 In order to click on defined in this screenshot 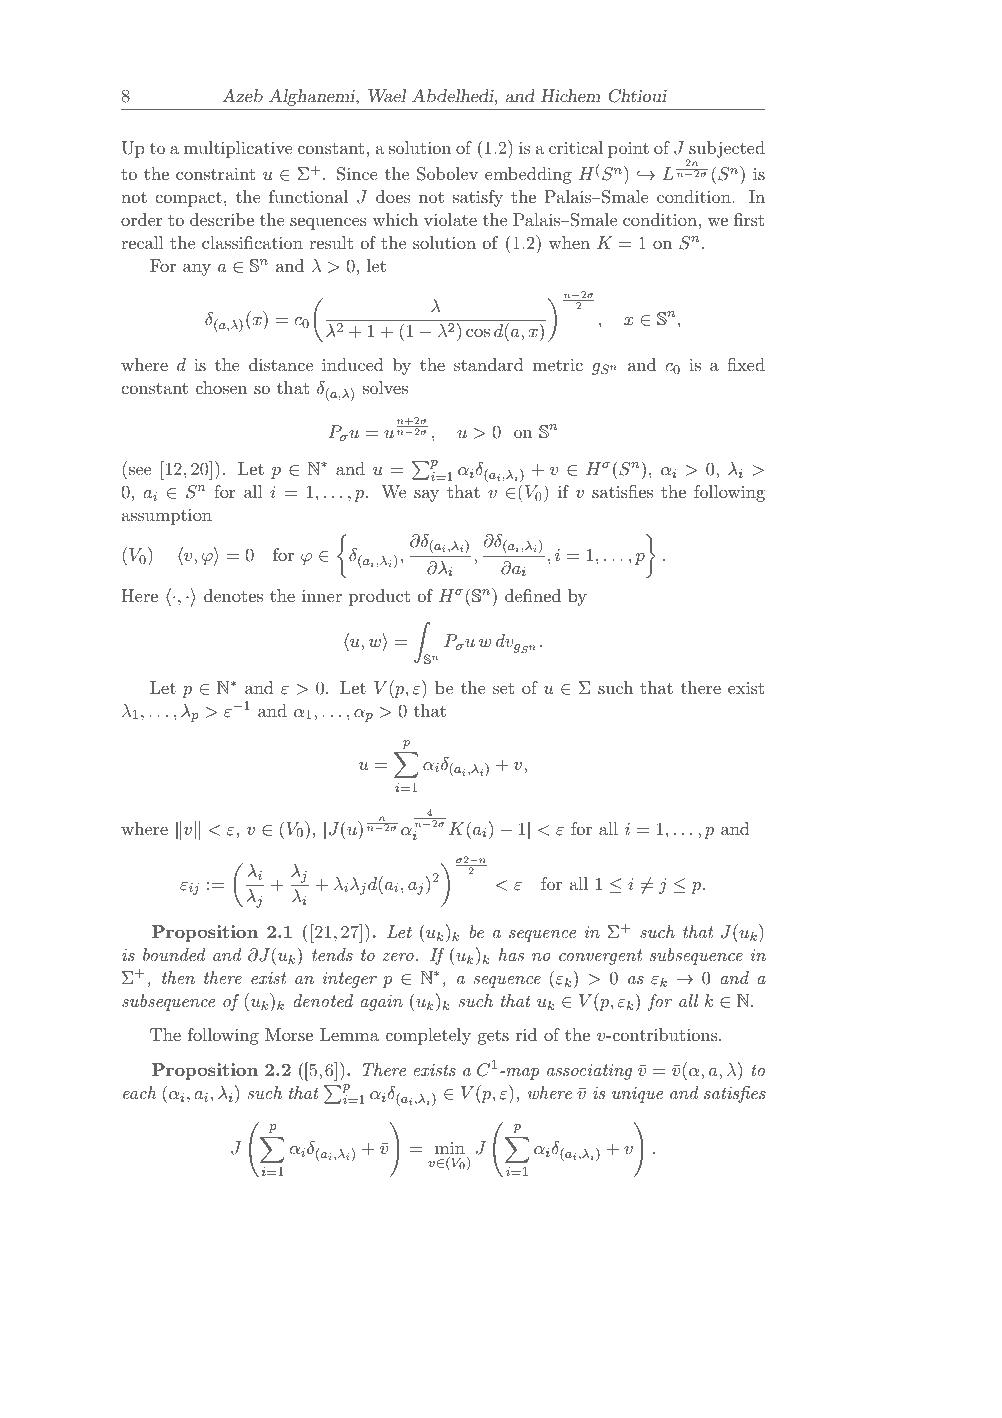, I will do `click(533, 595)`.
